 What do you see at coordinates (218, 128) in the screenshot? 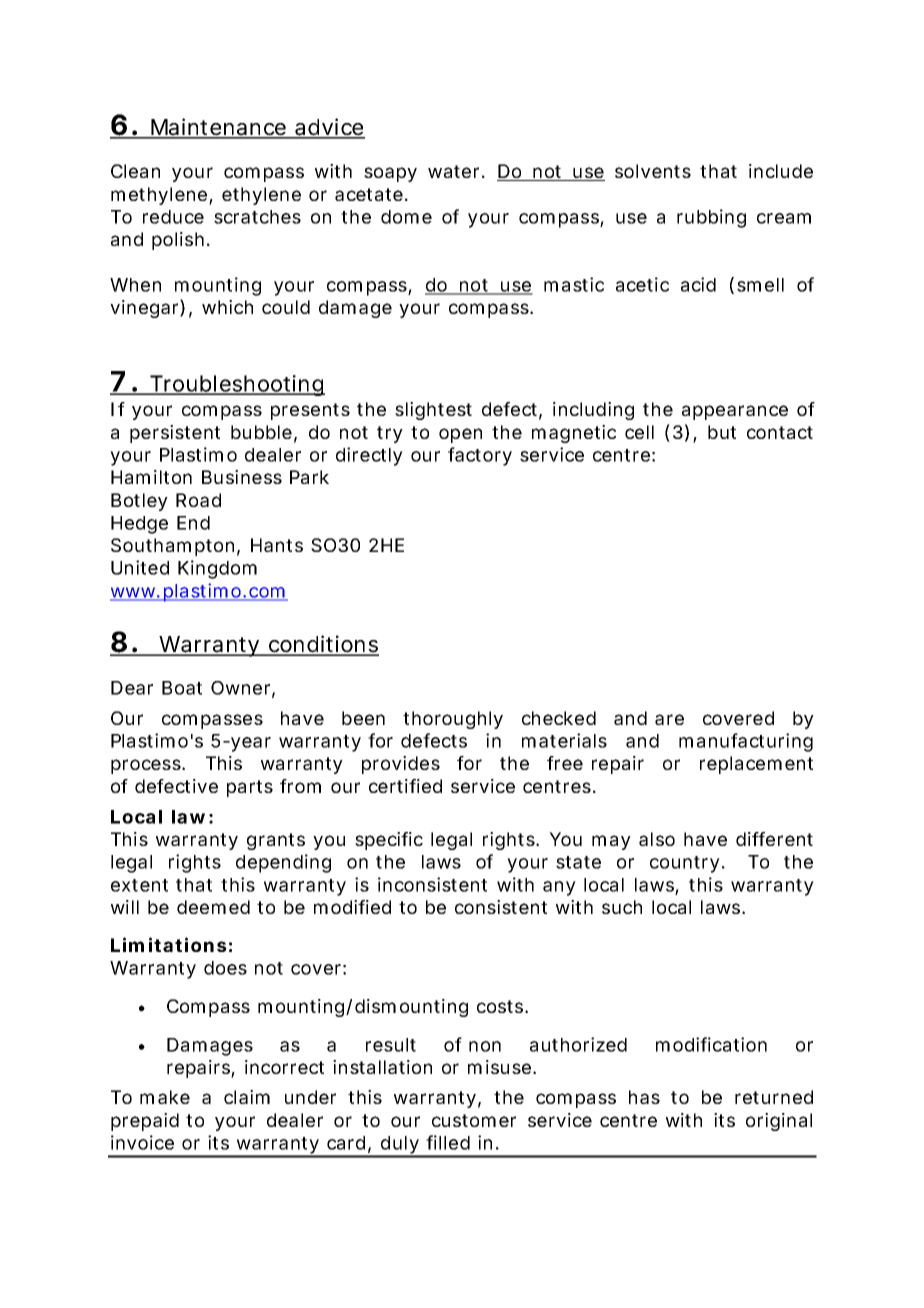
I see `Maintenance` at bounding box center [218, 128].
